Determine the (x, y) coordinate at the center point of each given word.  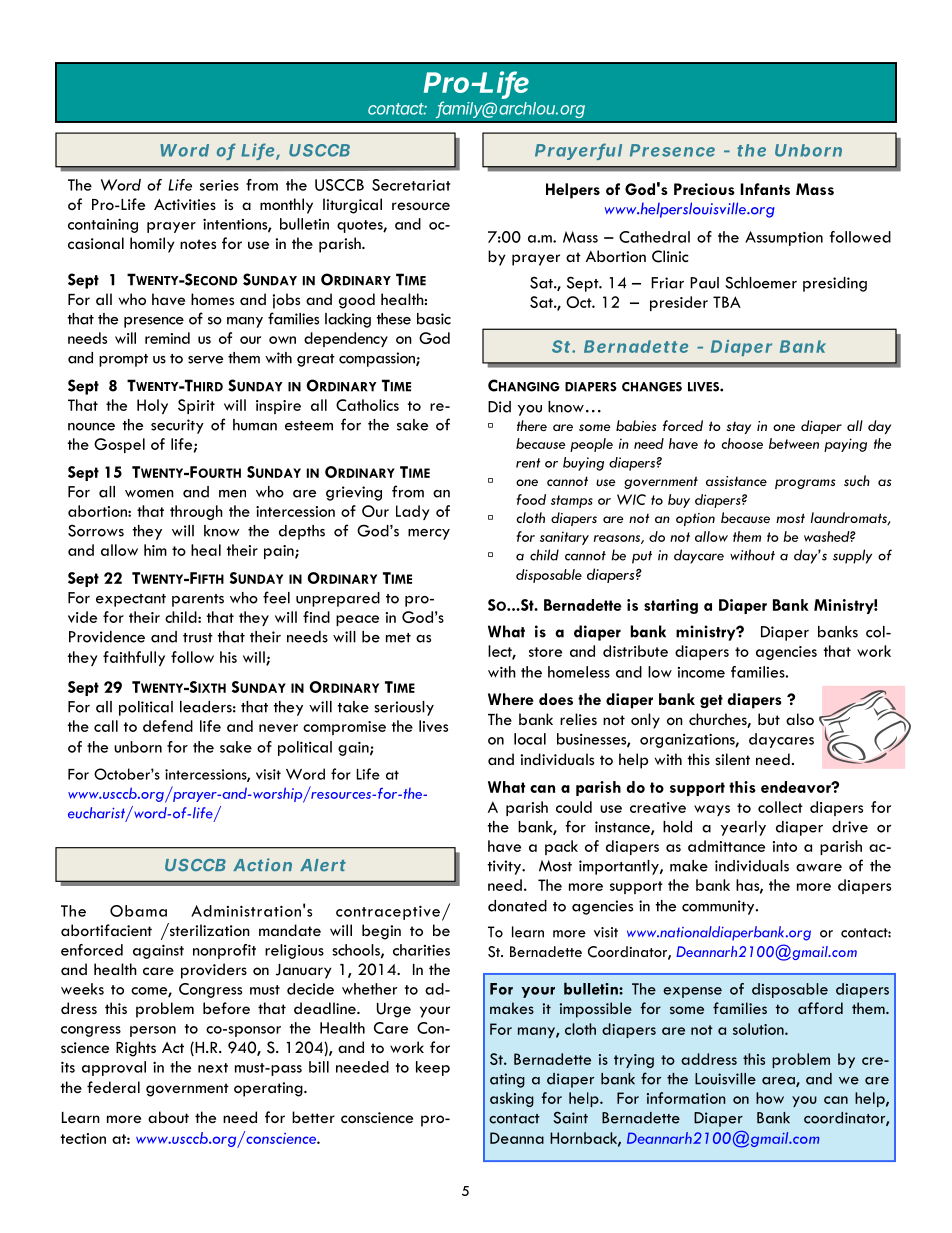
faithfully (134, 658)
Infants (765, 189)
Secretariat (411, 185)
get (711, 701)
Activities (185, 204)
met (398, 638)
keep (433, 1068)
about (168, 1117)
